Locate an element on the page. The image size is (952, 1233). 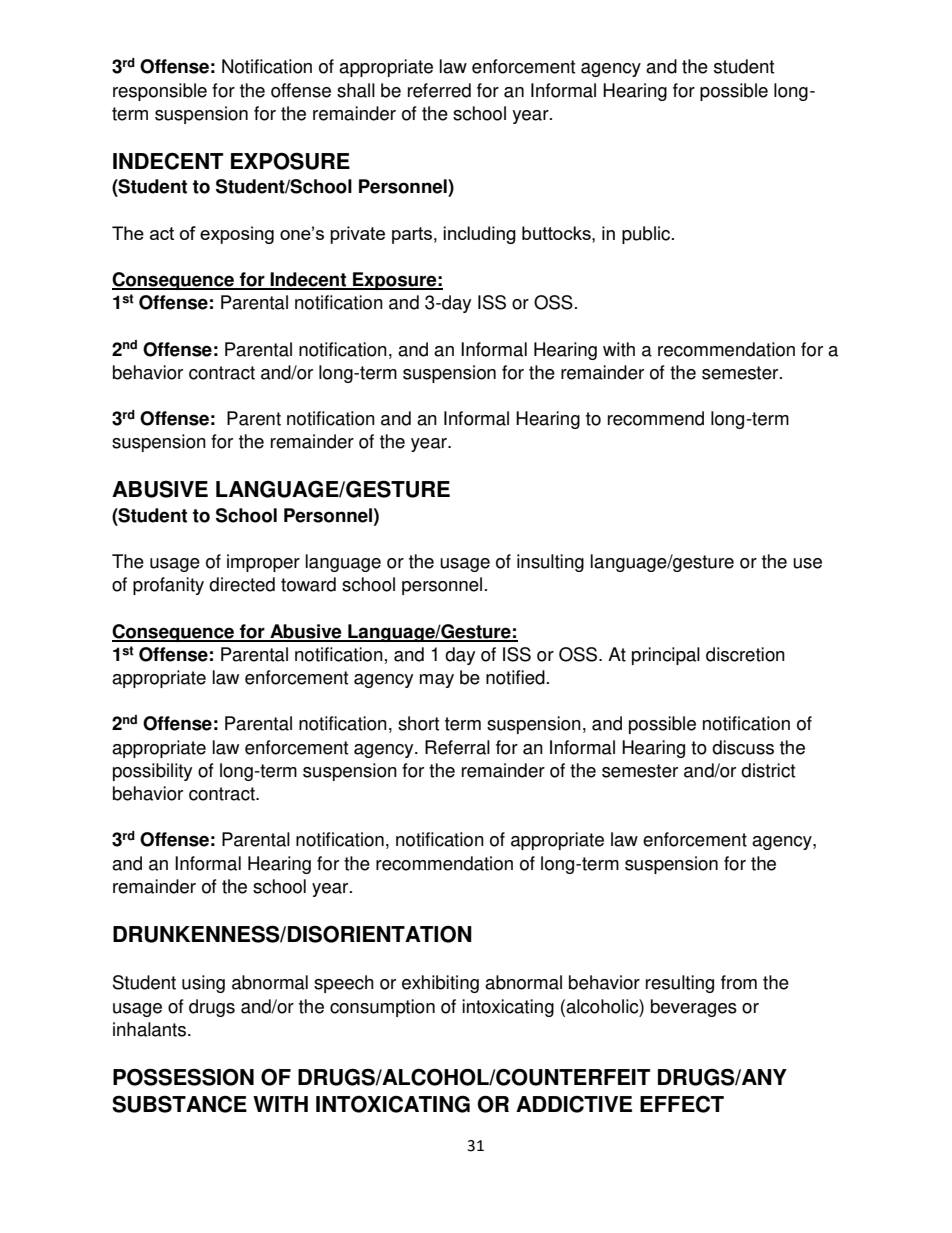
public is located at coordinates (647, 235).
